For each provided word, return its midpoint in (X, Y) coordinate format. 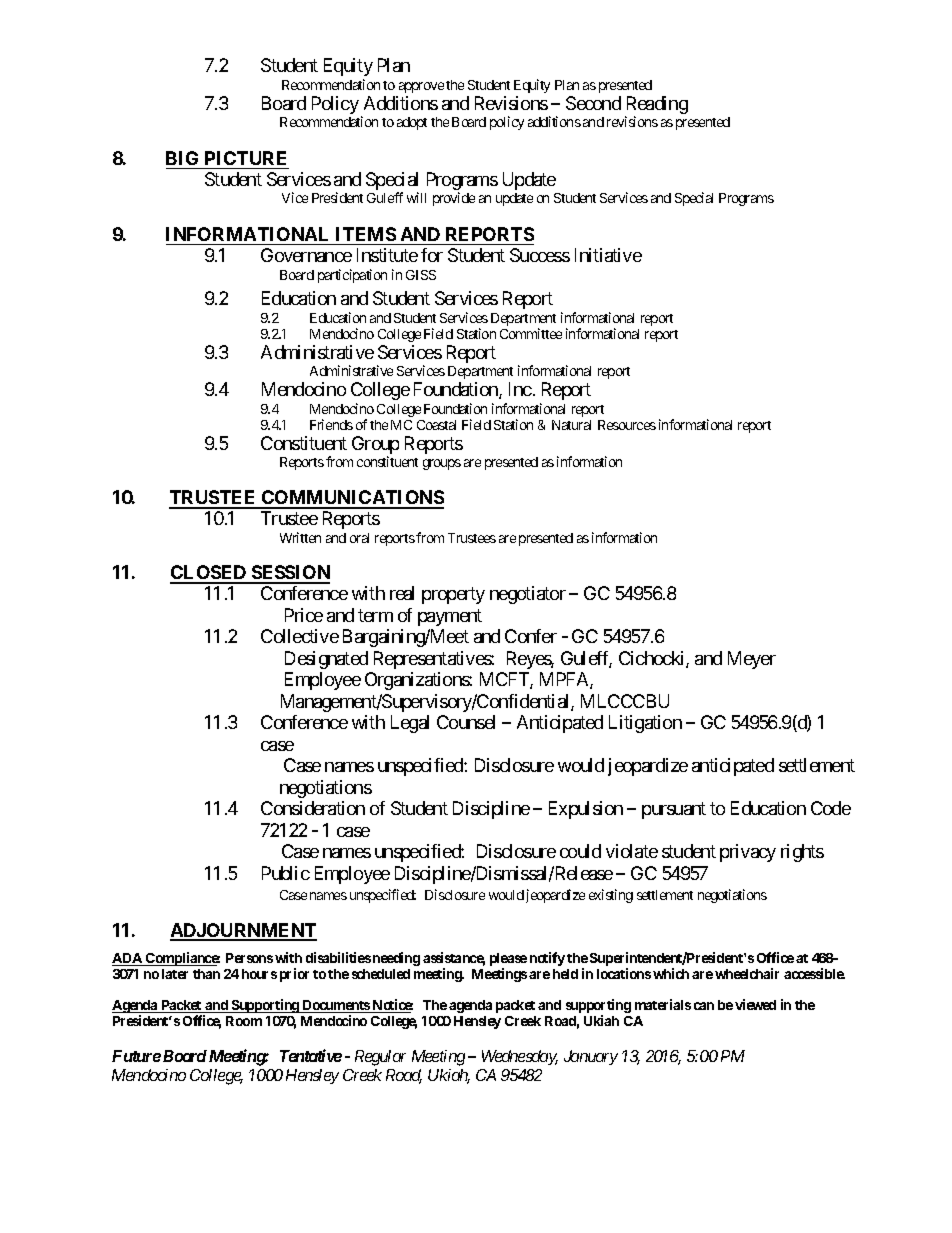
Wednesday (520, 1057)
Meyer (752, 660)
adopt (412, 123)
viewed (755, 1004)
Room (244, 1021)
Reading (656, 106)
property (453, 596)
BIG (182, 158)
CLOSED (209, 574)
